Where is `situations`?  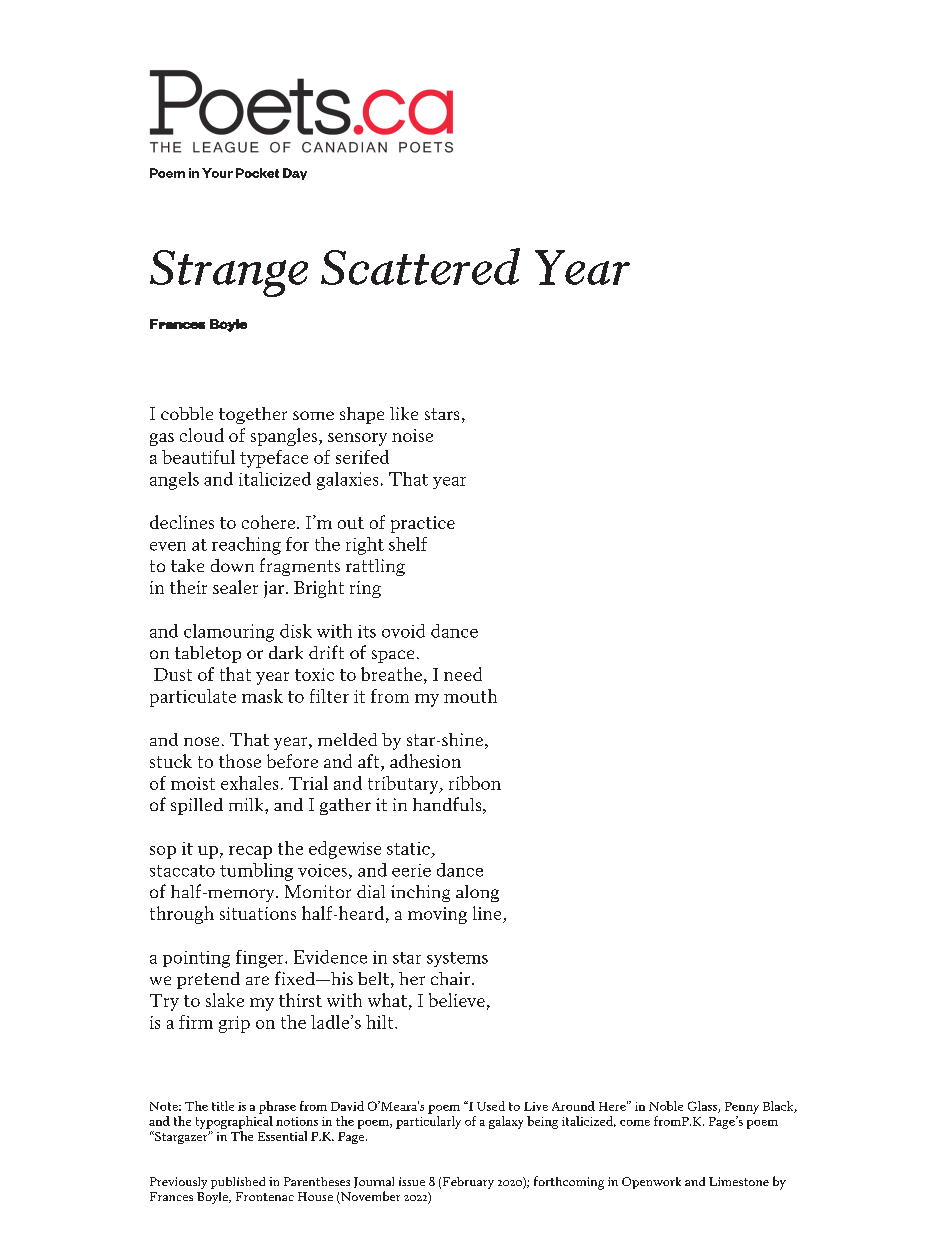 situations is located at coordinates (258, 913).
